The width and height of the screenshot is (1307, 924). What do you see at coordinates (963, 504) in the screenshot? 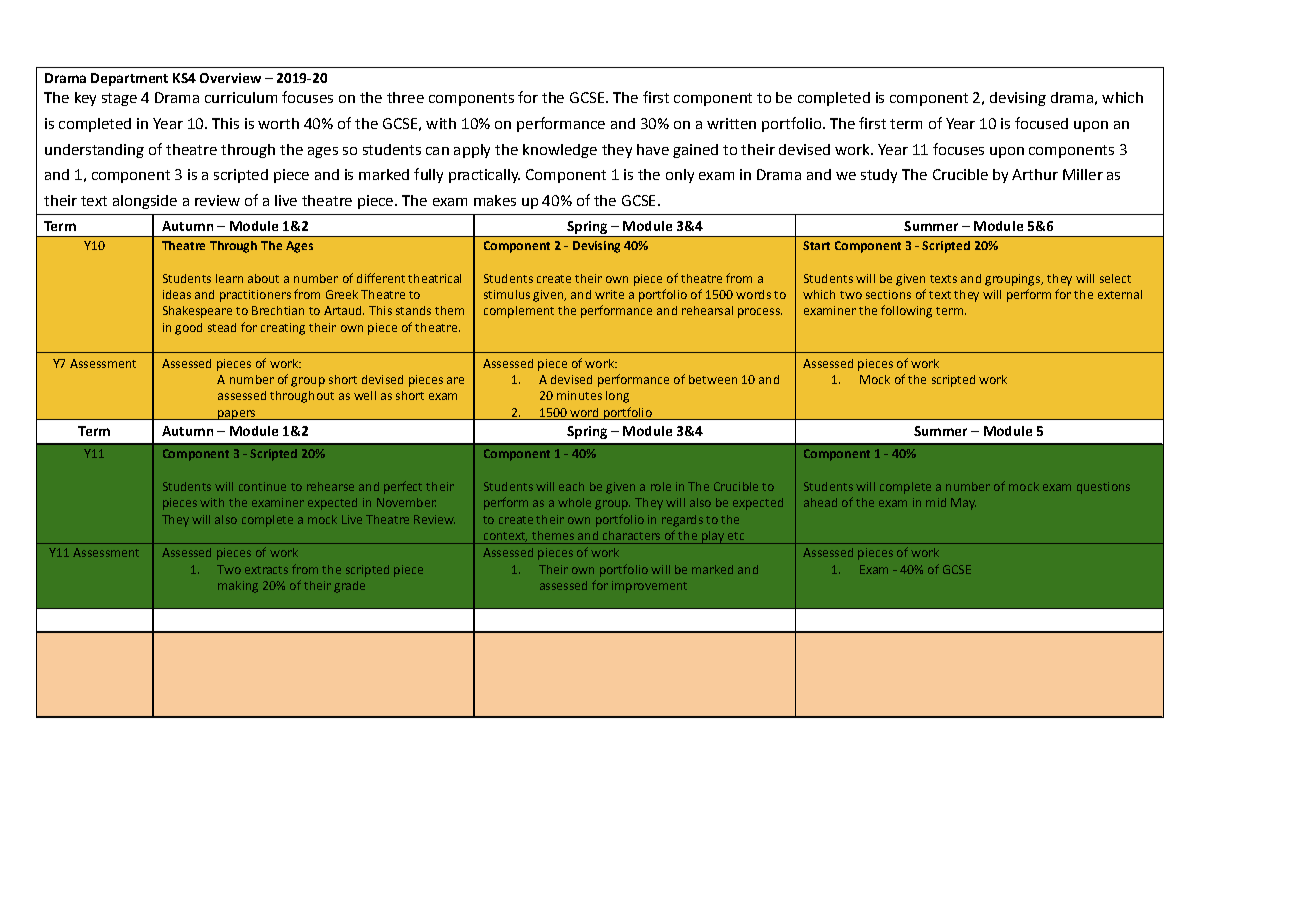
I see `May` at bounding box center [963, 504].
